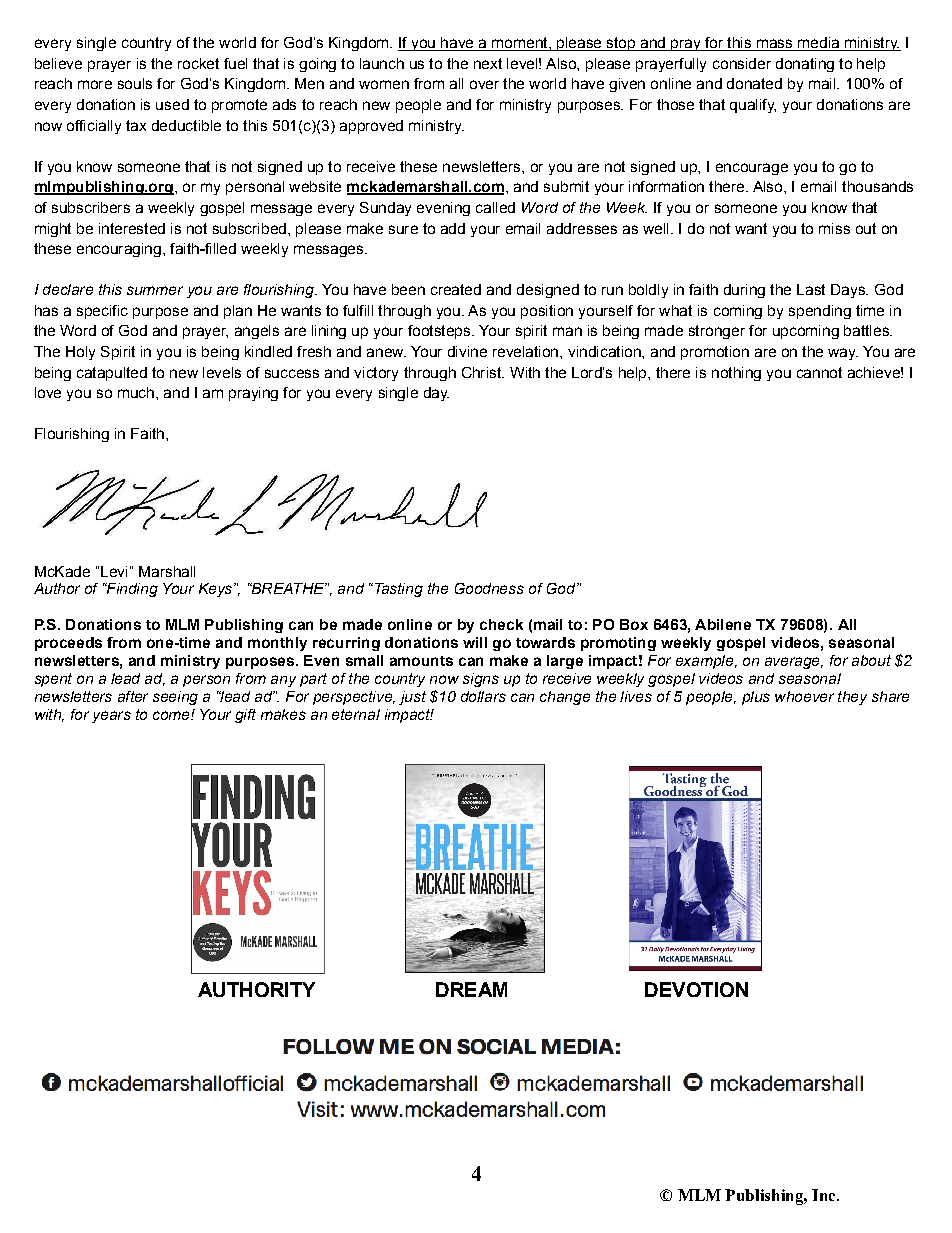 The width and height of the screenshot is (952, 1233). I want to click on over, so click(484, 84).
